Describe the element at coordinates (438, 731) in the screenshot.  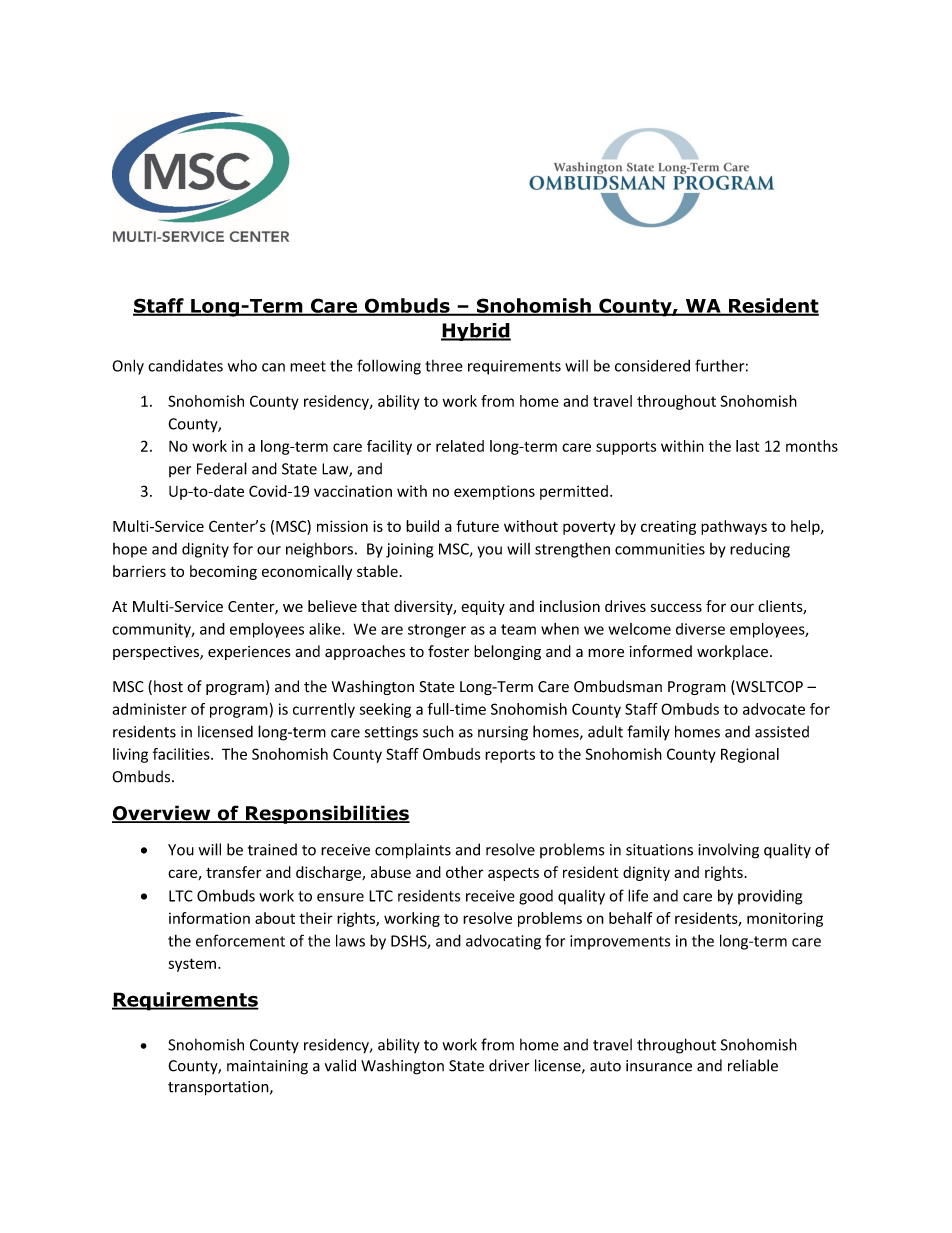
I see `such` at that location.
